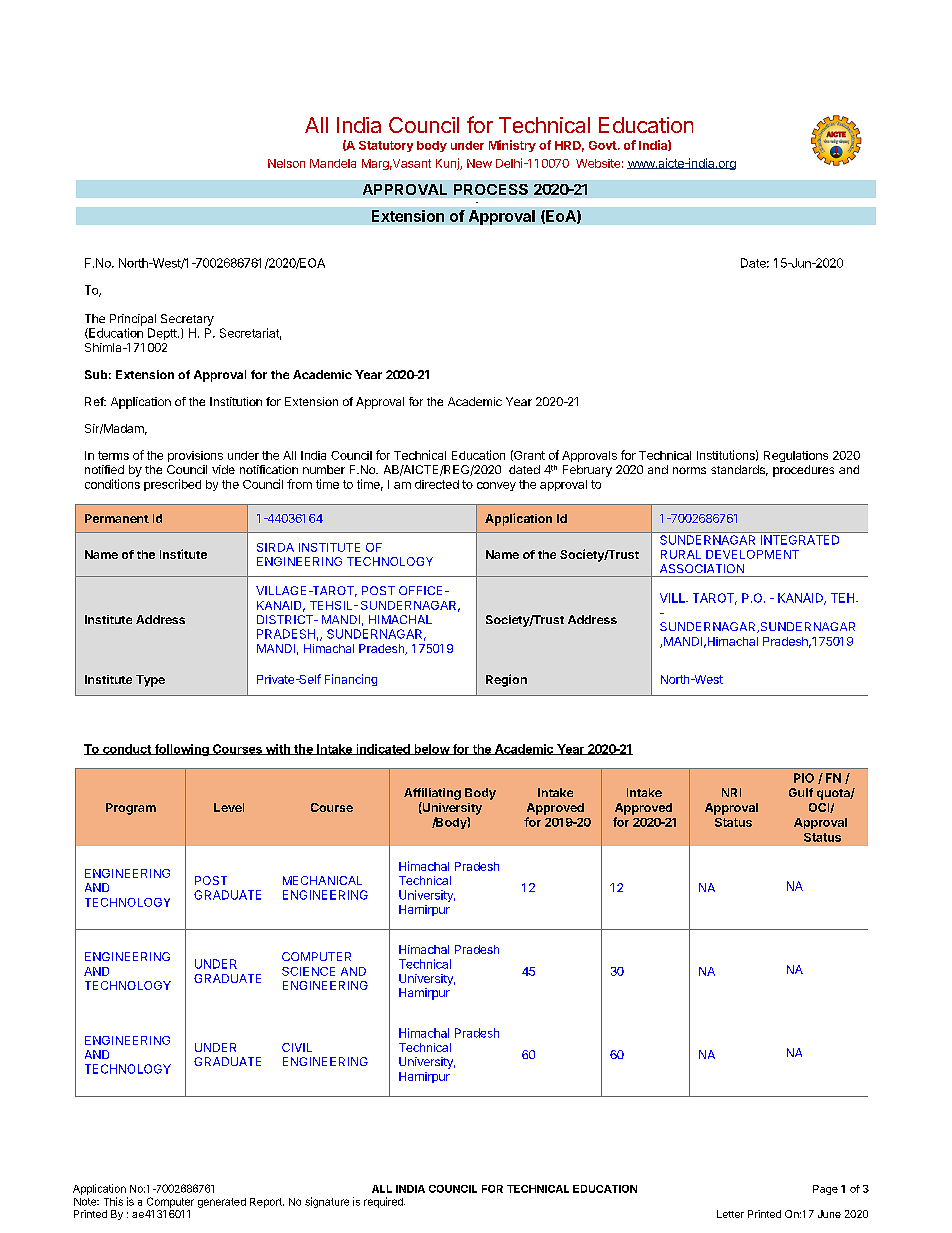 The image size is (952, 1233). Describe the element at coordinates (286, 163) in the image. I see `Nelson` at that location.
